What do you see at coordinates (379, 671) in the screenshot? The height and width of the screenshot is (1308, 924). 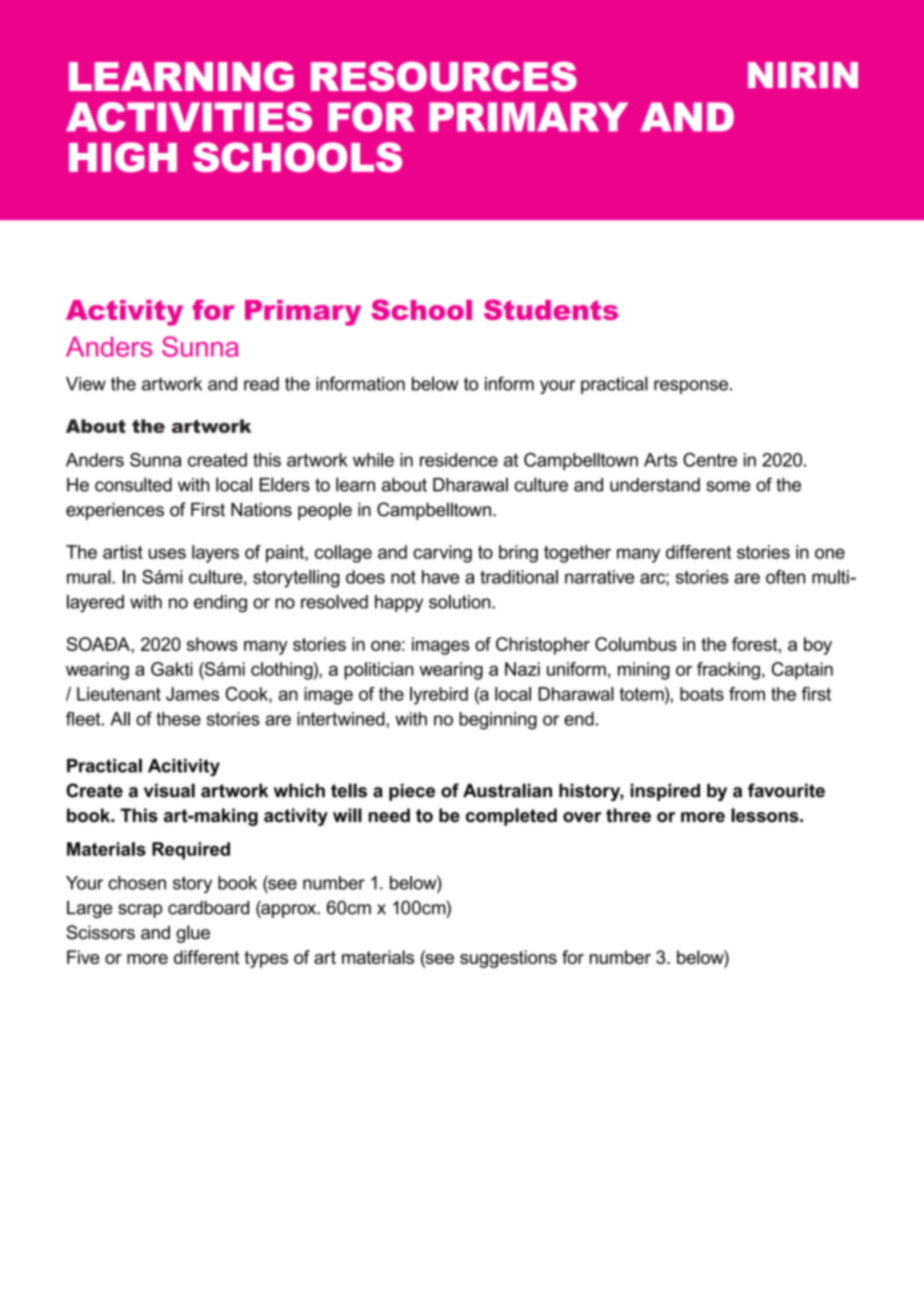 I see `politician` at bounding box center [379, 671].
